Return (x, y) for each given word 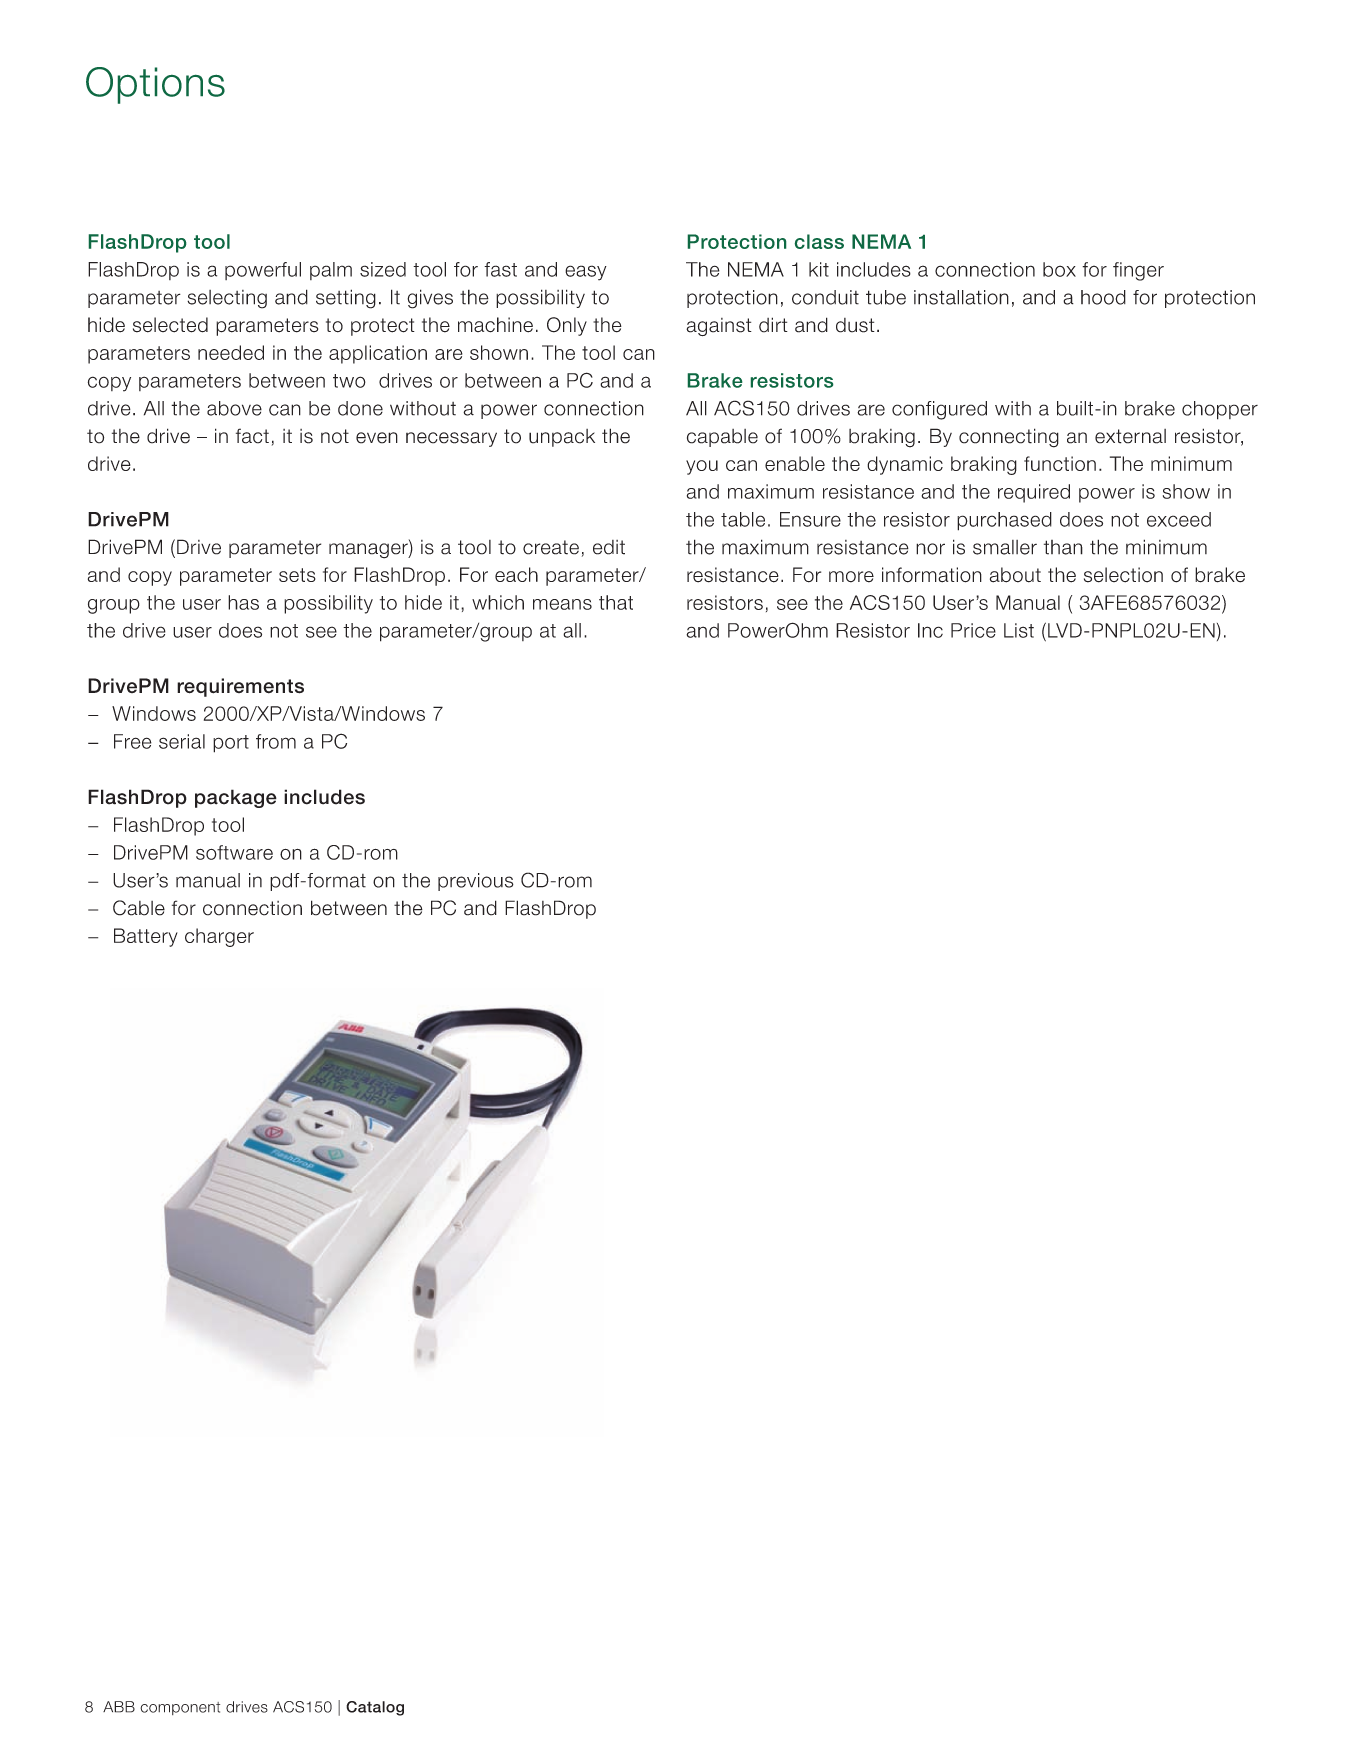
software (234, 852)
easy (586, 273)
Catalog (375, 1708)
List (1019, 630)
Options (155, 85)
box (1059, 269)
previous (476, 882)
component (180, 1708)
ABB (119, 1707)
